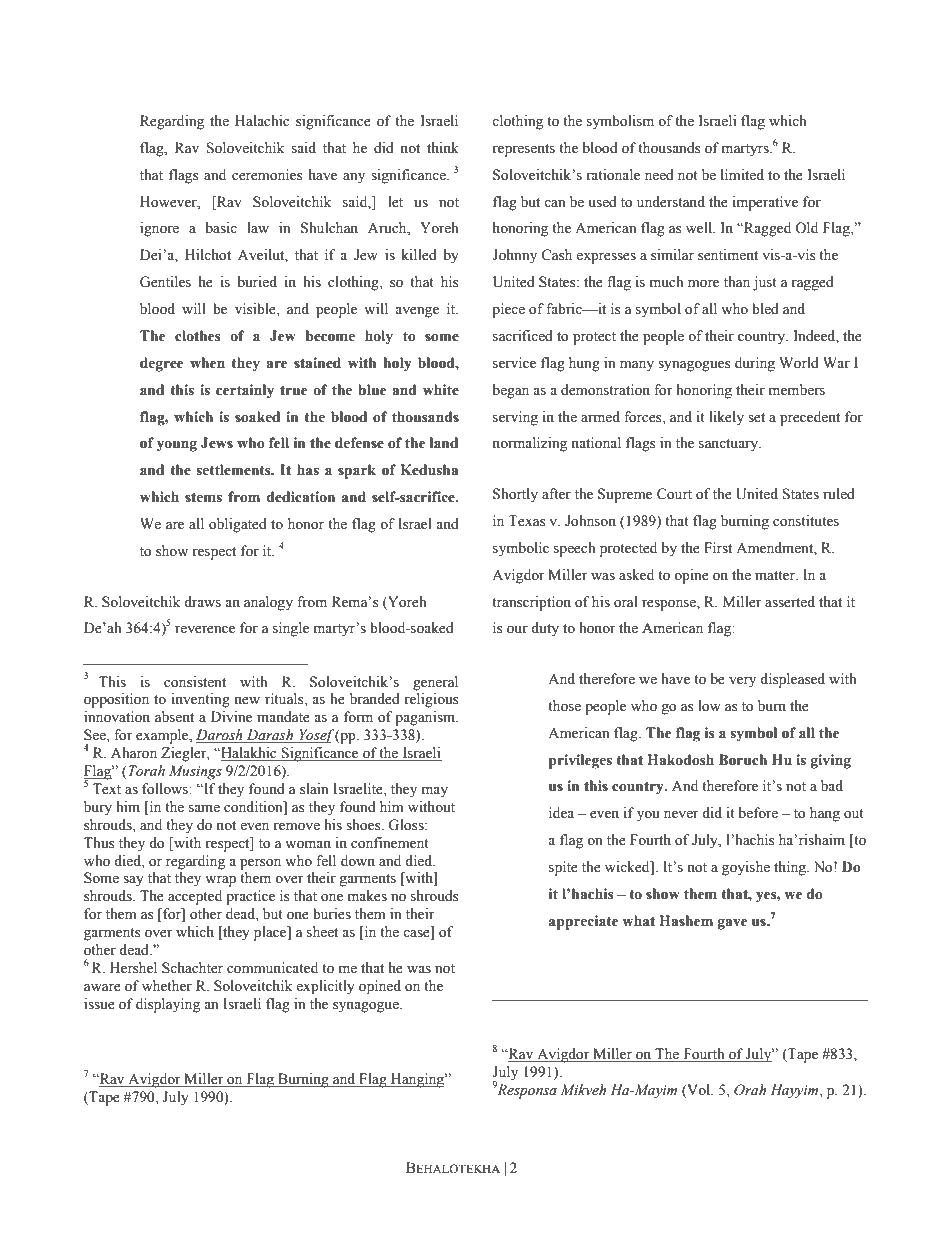 The width and height of the image is (952, 1233). Describe the element at coordinates (202, 602) in the image. I see `draws` at that location.
